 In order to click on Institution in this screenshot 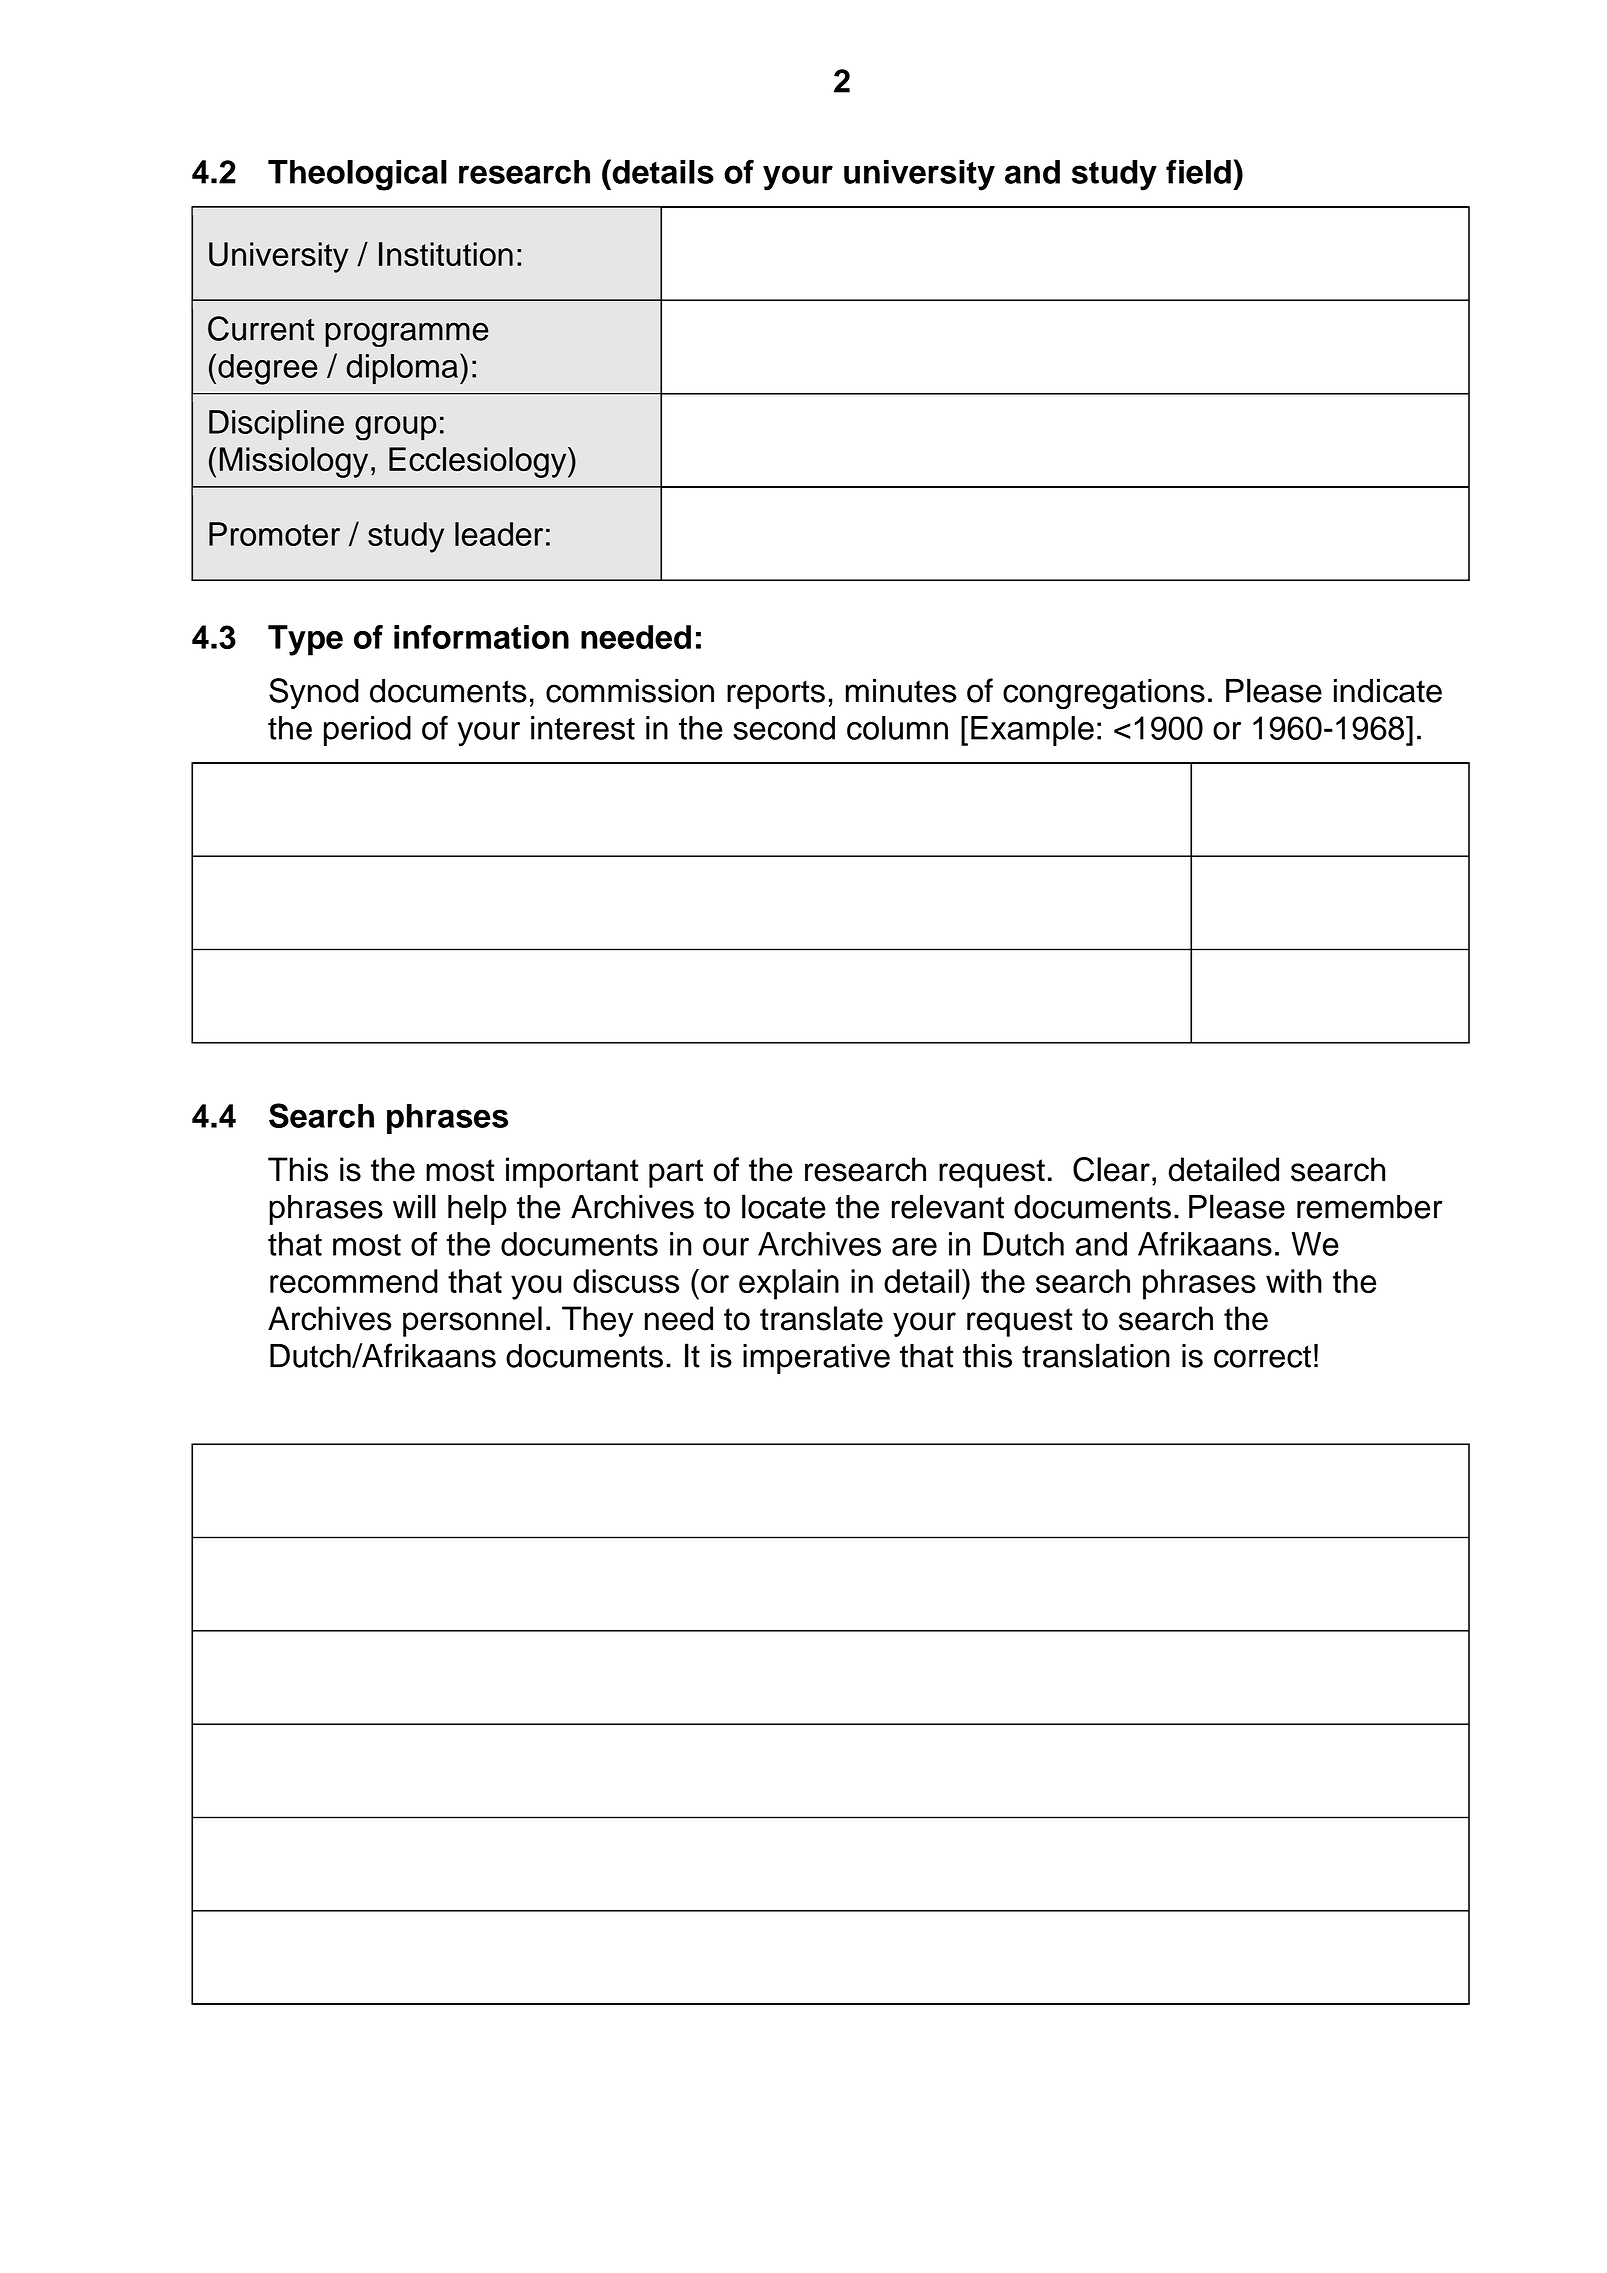, I will do `click(446, 254)`.
